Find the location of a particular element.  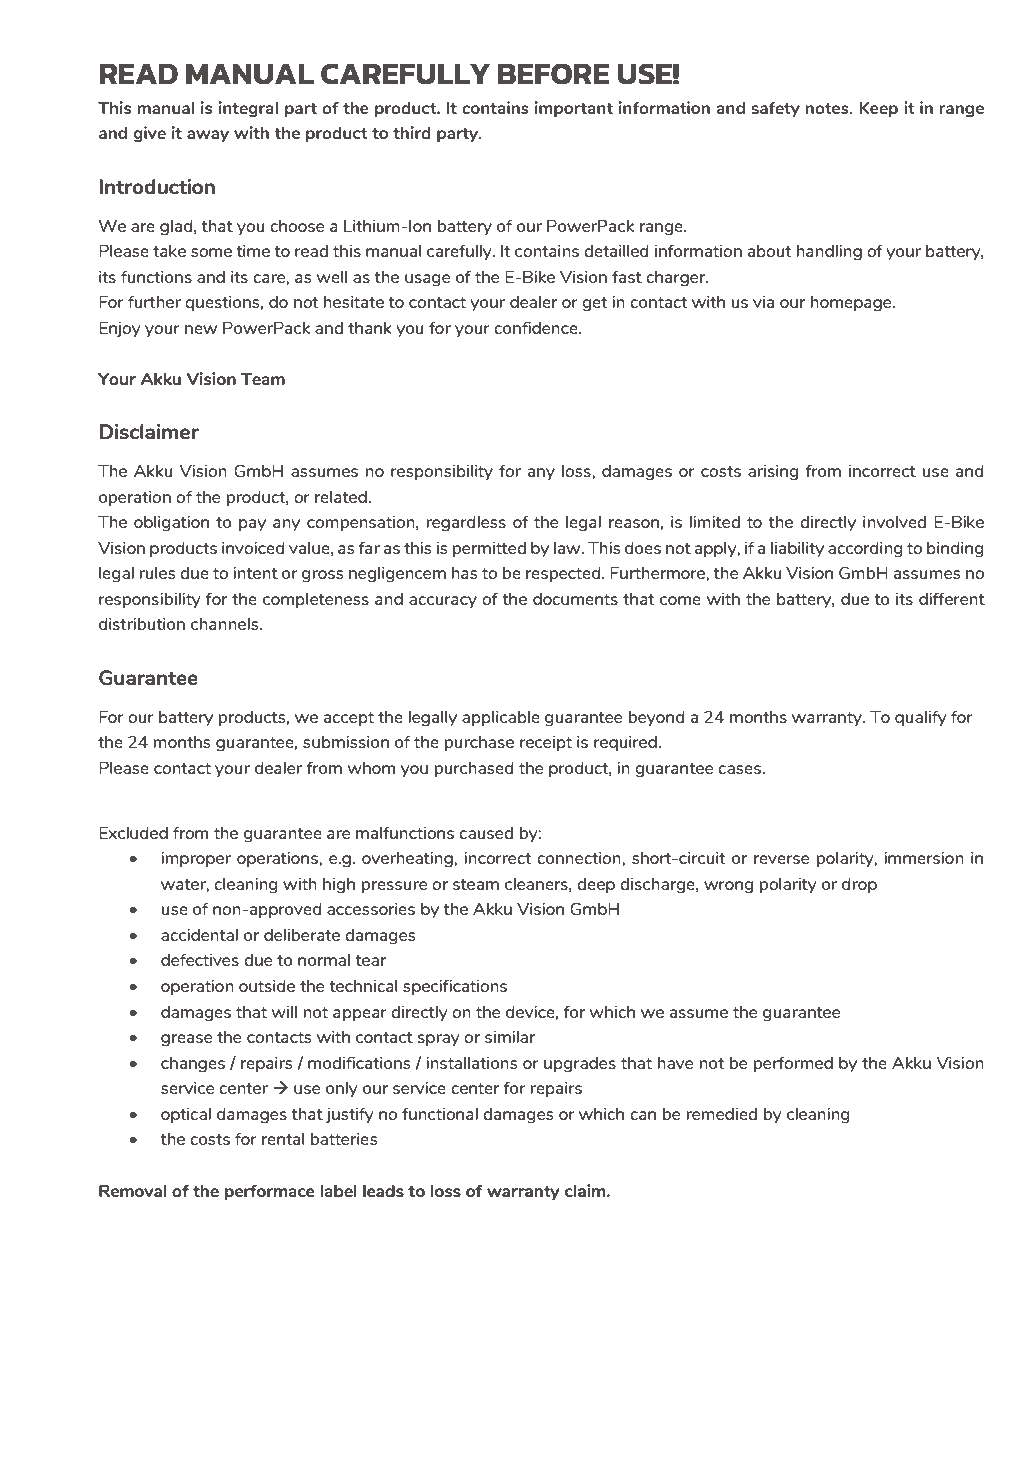

submission is located at coordinates (346, 742).
